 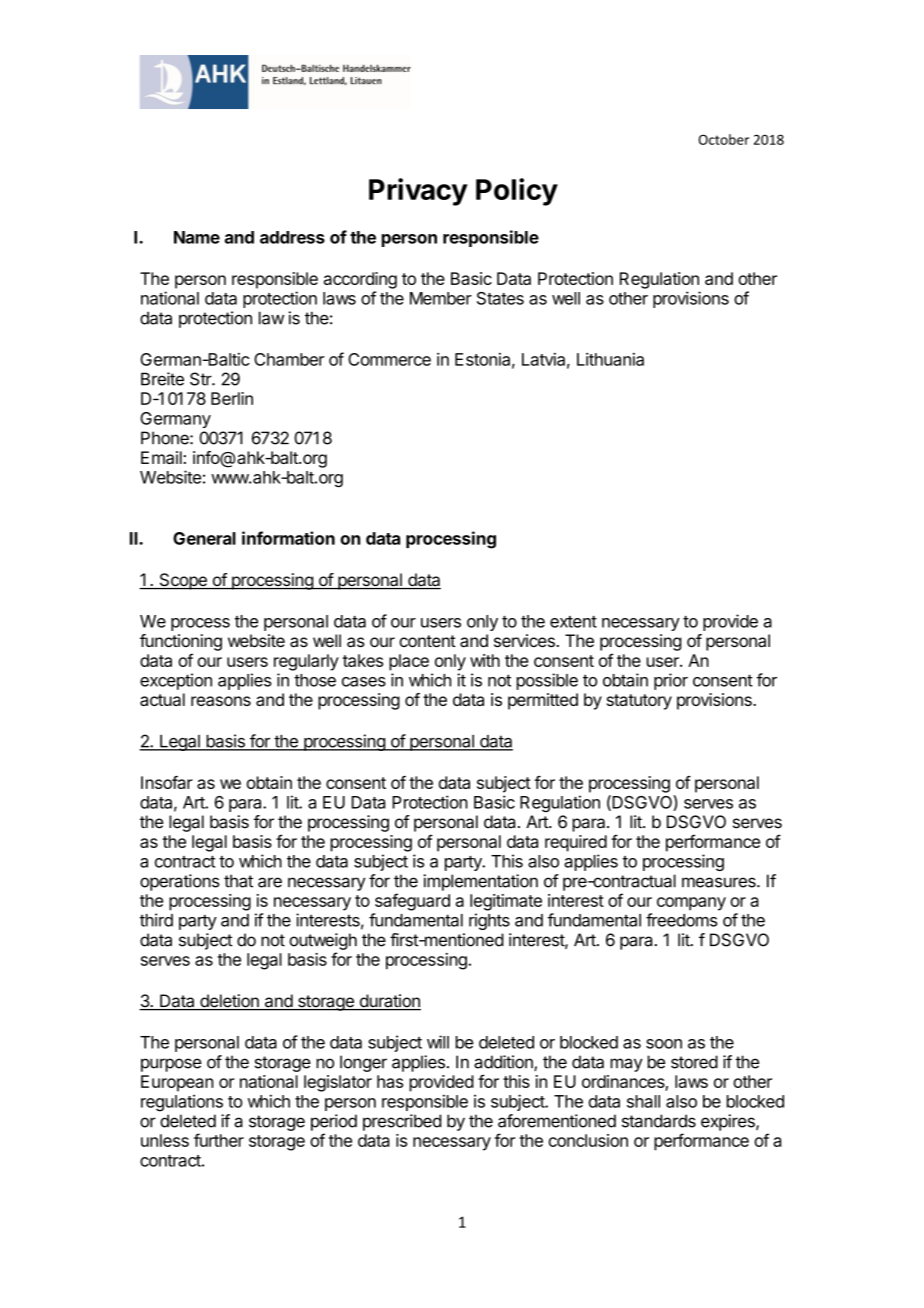 What do you see at coordinates (427, 641) in the screenshot?
I see `content` at bounding box center [427, 641].
